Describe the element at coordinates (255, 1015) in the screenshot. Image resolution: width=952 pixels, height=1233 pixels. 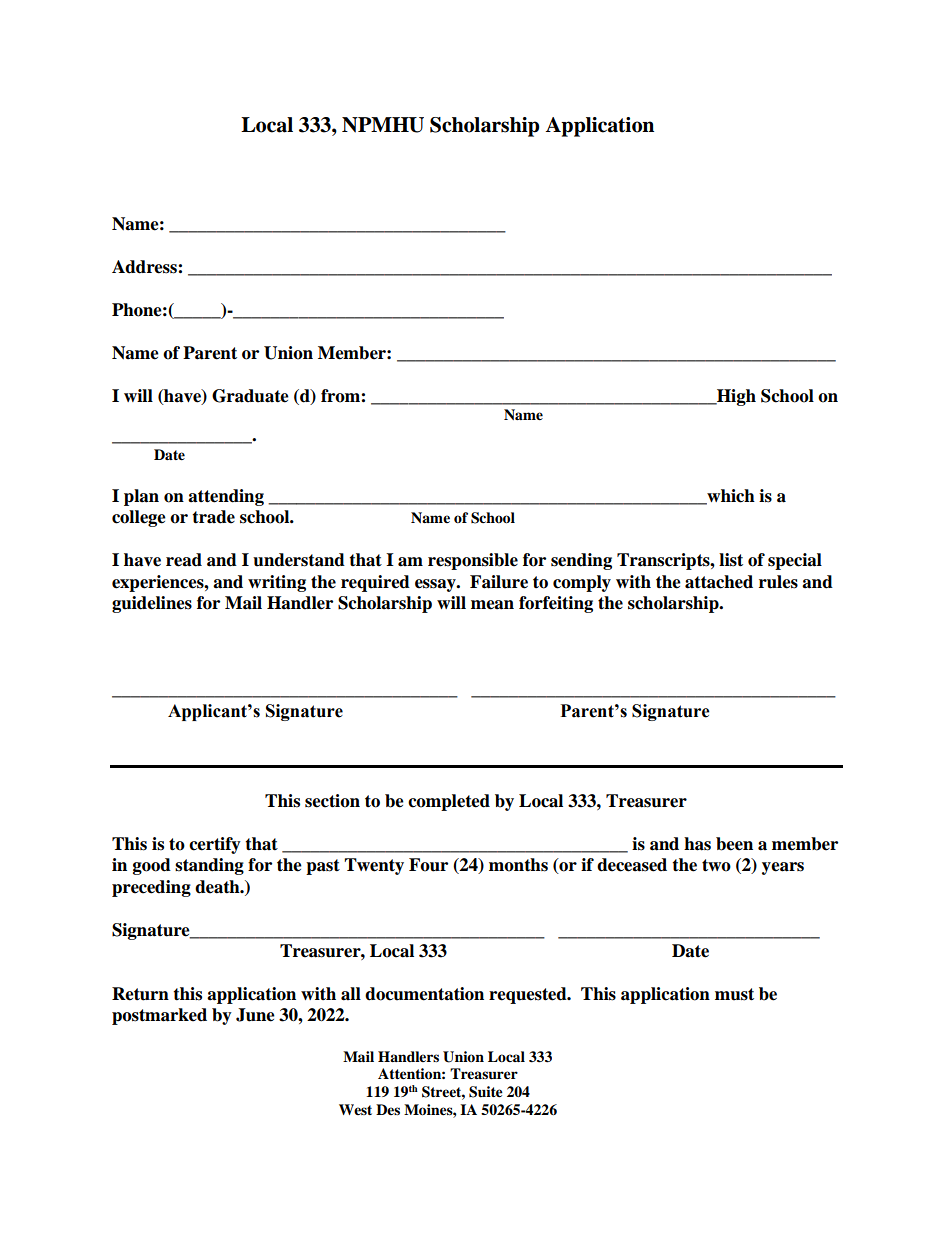
I see `June` at that location.
